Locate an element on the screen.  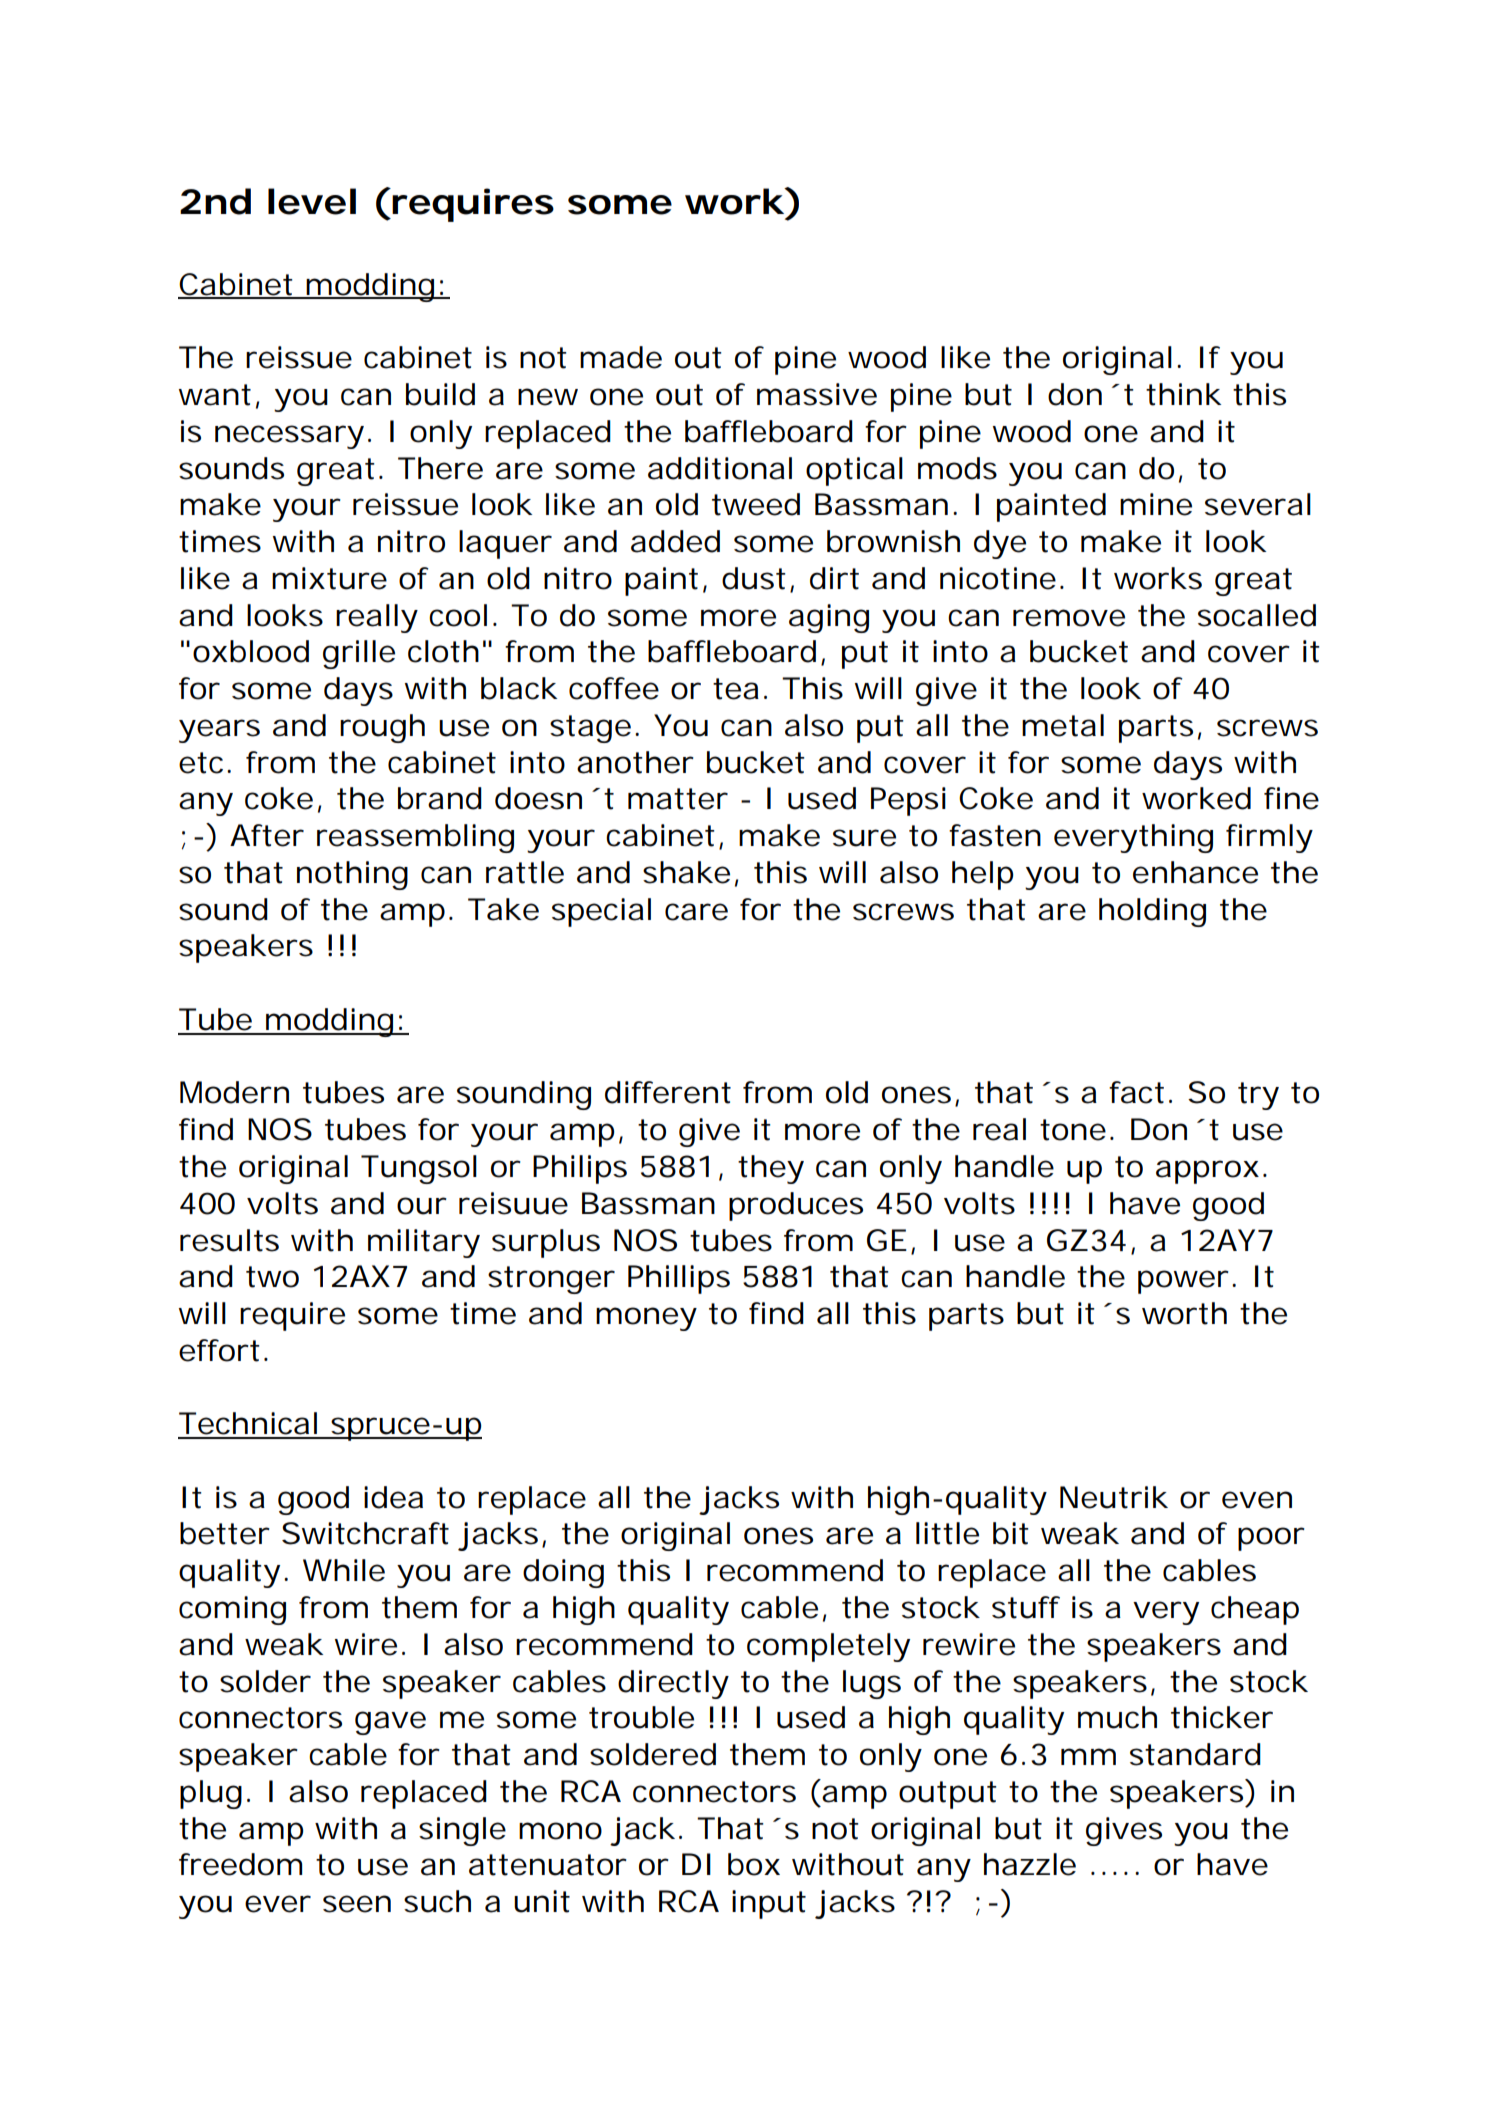
effort is located at coordinates (219, 1350).
